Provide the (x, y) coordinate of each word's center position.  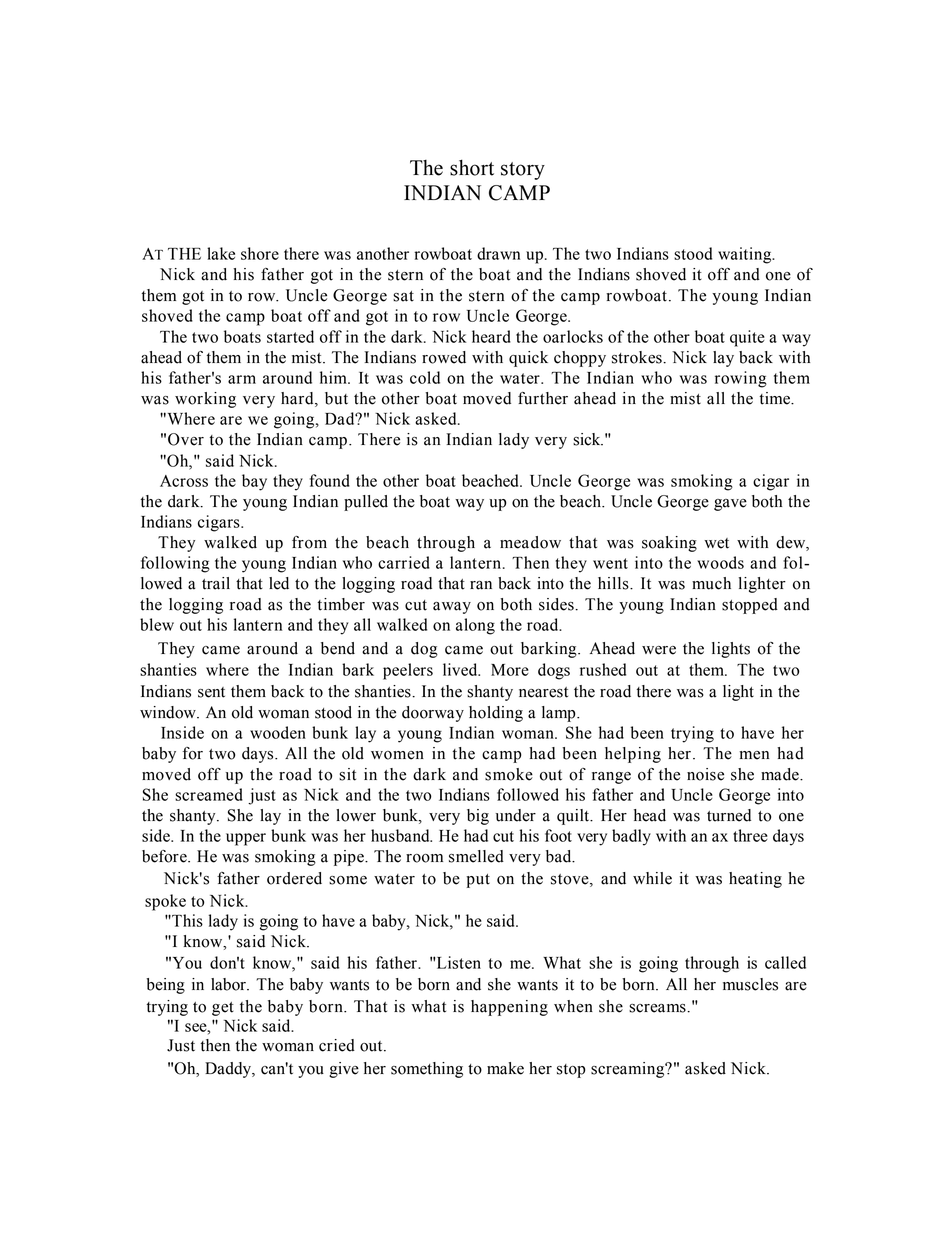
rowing (741, 379)
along (475, 626)
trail (216, 583)
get (223, 1009)
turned (729, 815)
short (472, 167)
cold (425, 377)
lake (221, 253)
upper (246, 839)
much (711, 583)
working (205, 400)
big (478, 817)
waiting (746, 255)
